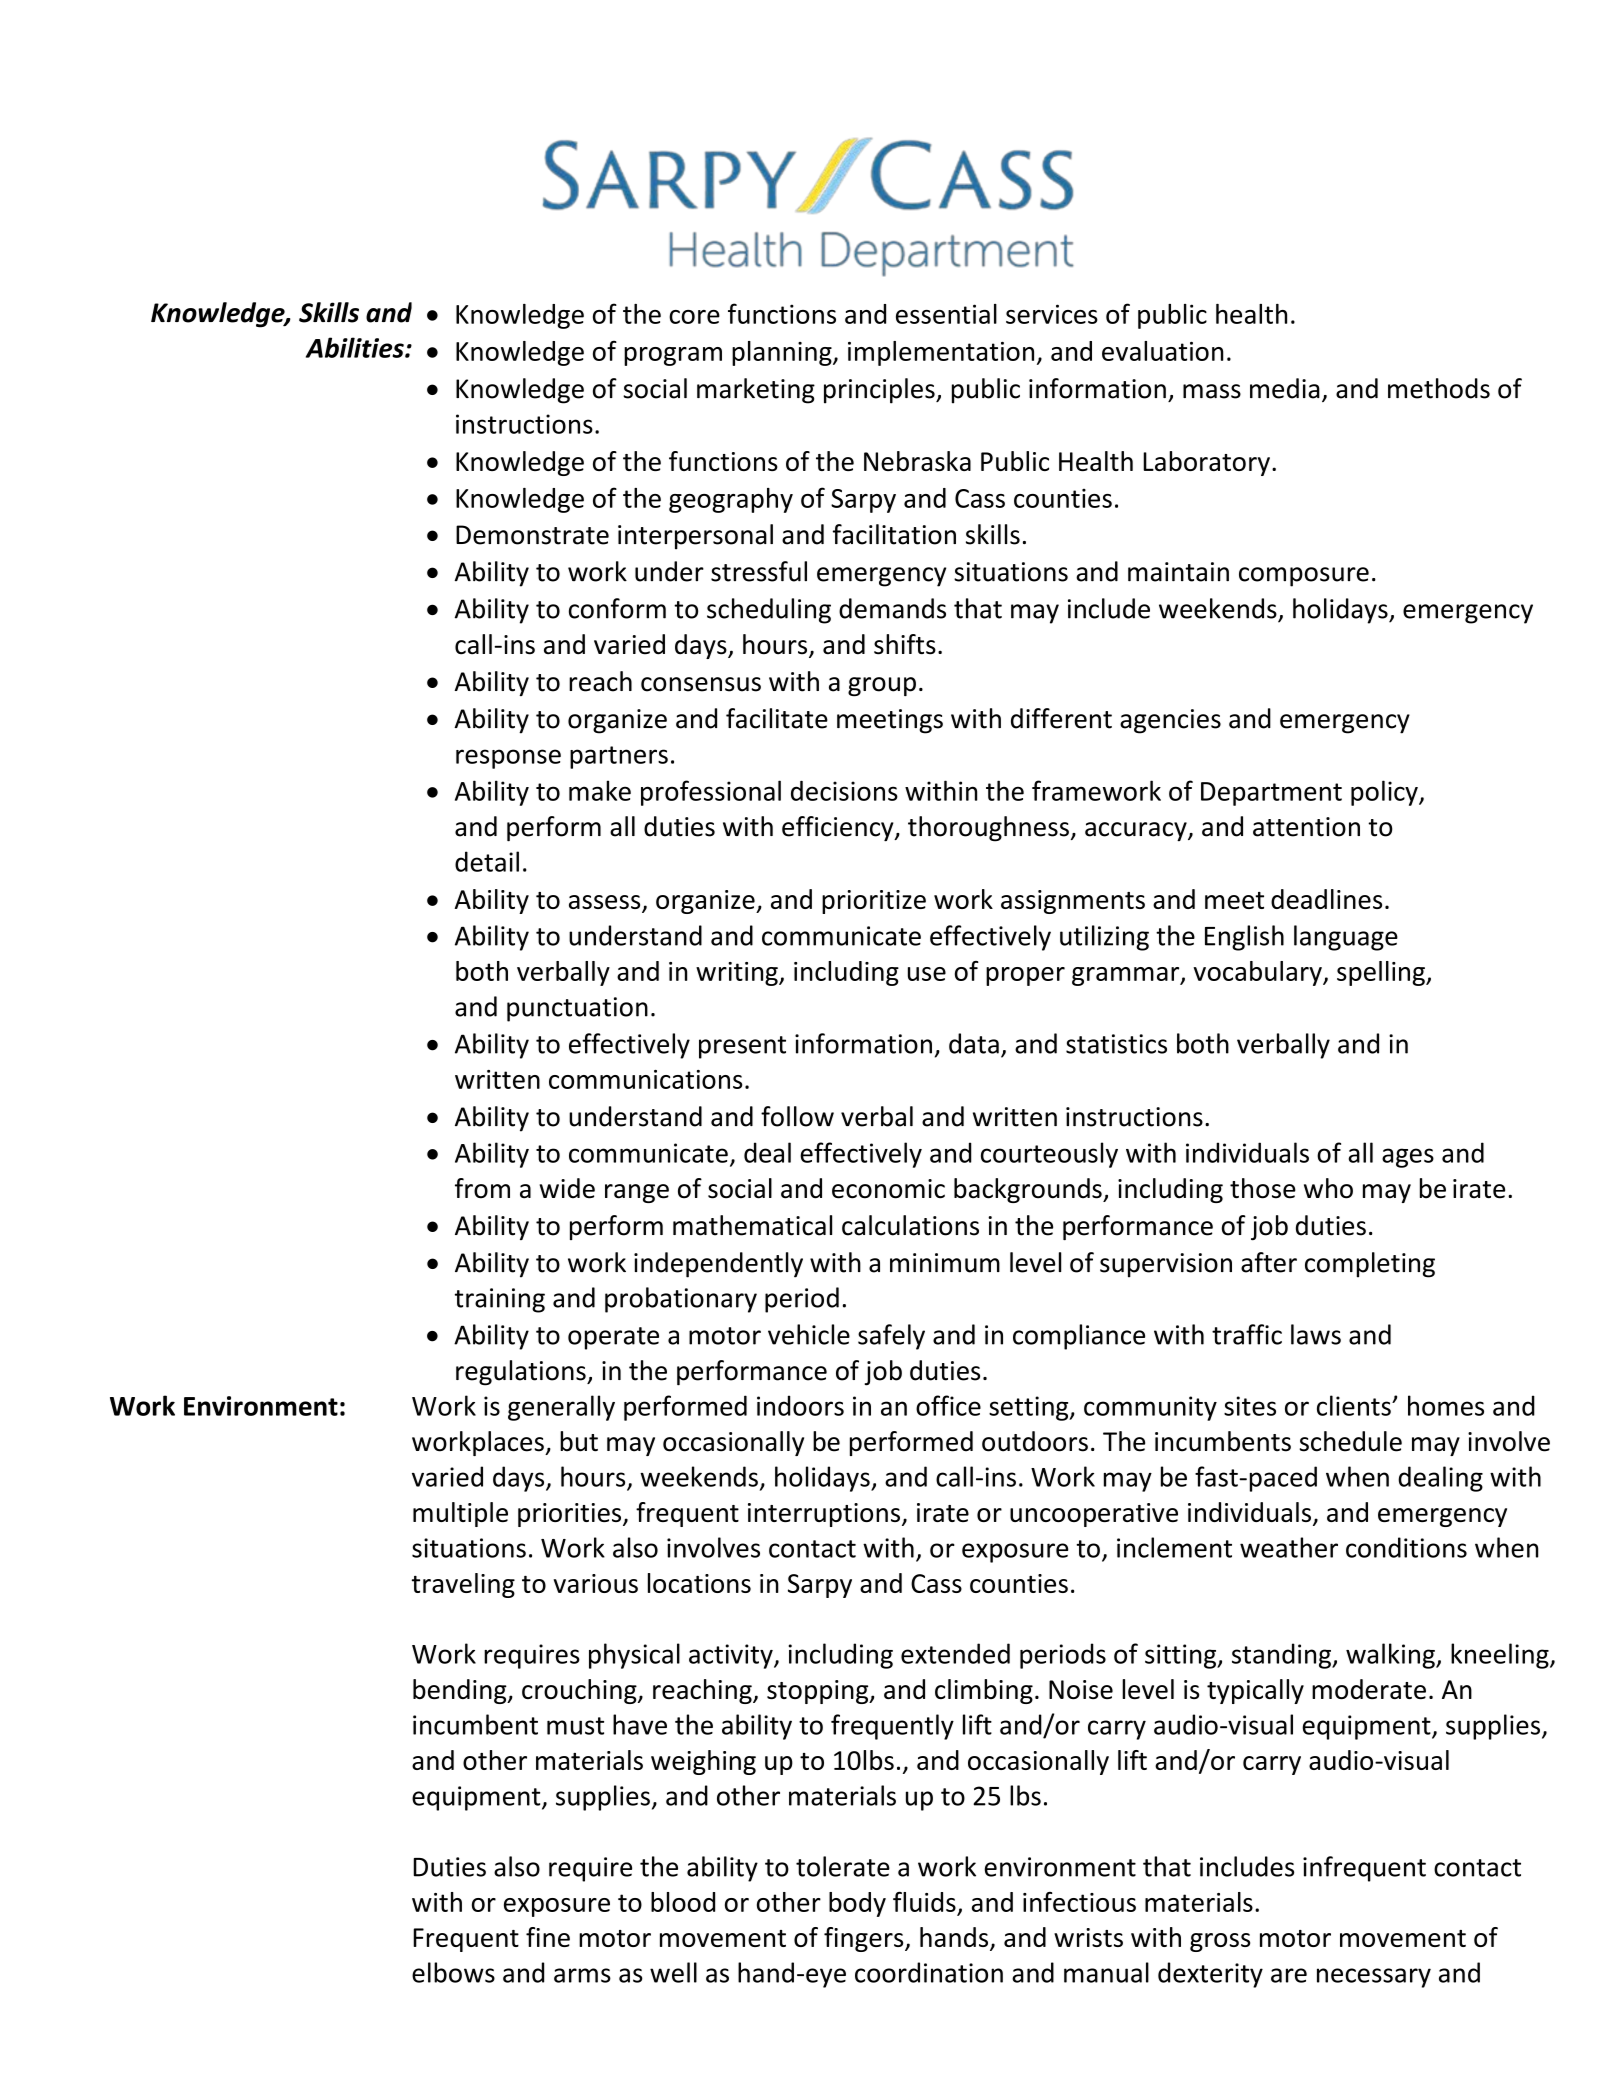 This image has height=2090, width=1615. What do you see at coordinates (1355, 1405) in the image?
I see `clients` at bounding box center [1355, 1405].
